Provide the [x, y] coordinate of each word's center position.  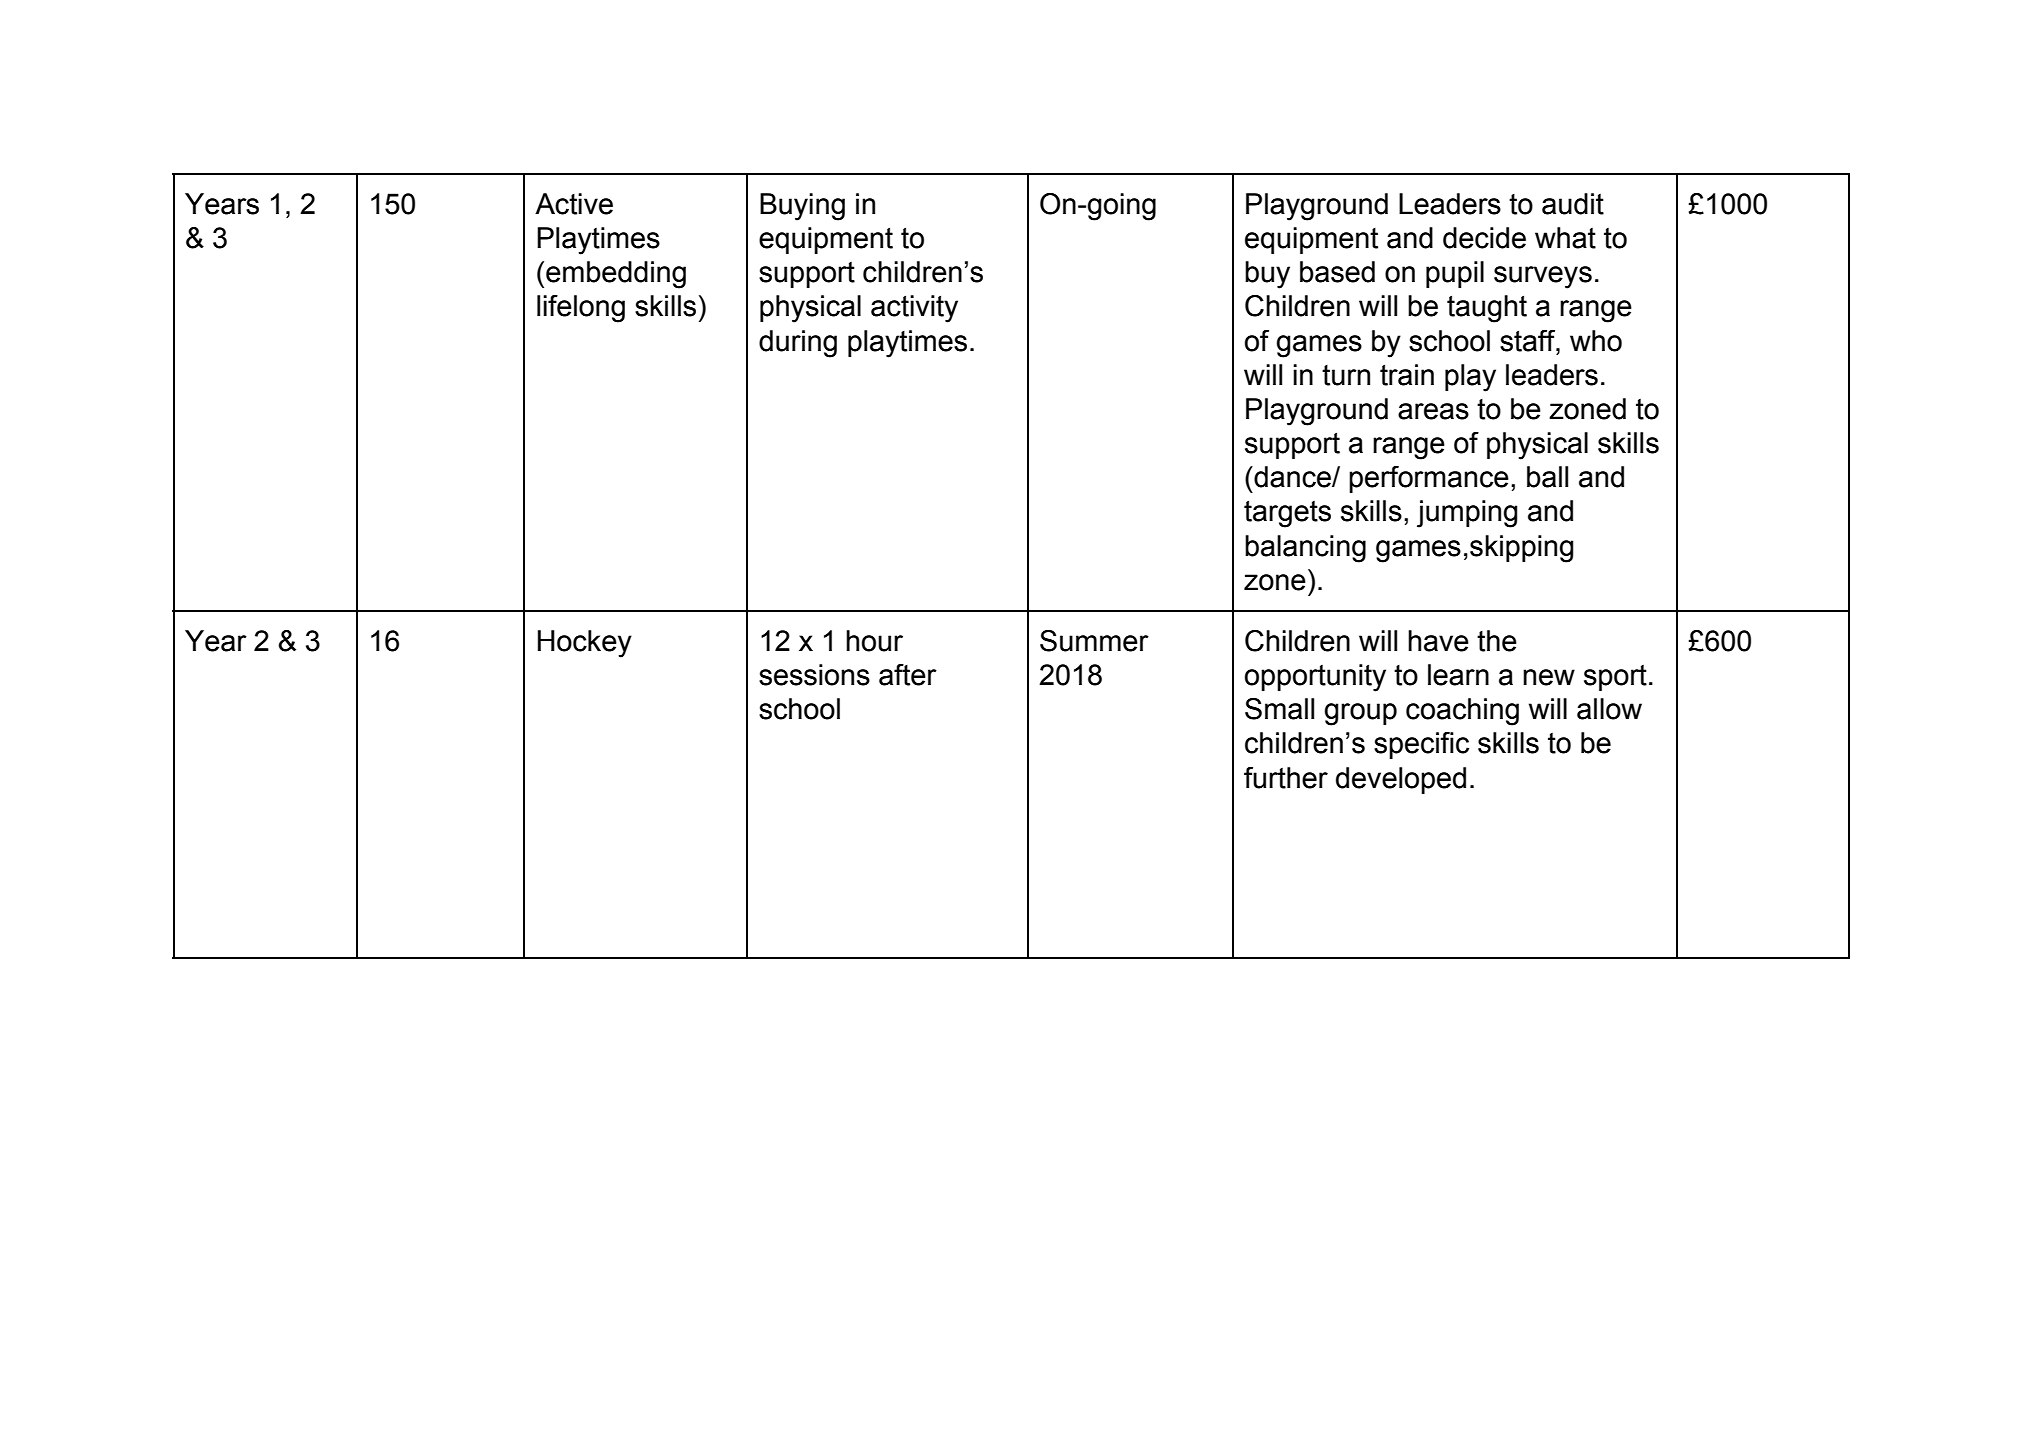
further [1286, 778]
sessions [814, 675]
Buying [802, 207]
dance [1292, 477]
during [798, 344]
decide [1484, 238]
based [1337, 272]
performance [1429, 479]
